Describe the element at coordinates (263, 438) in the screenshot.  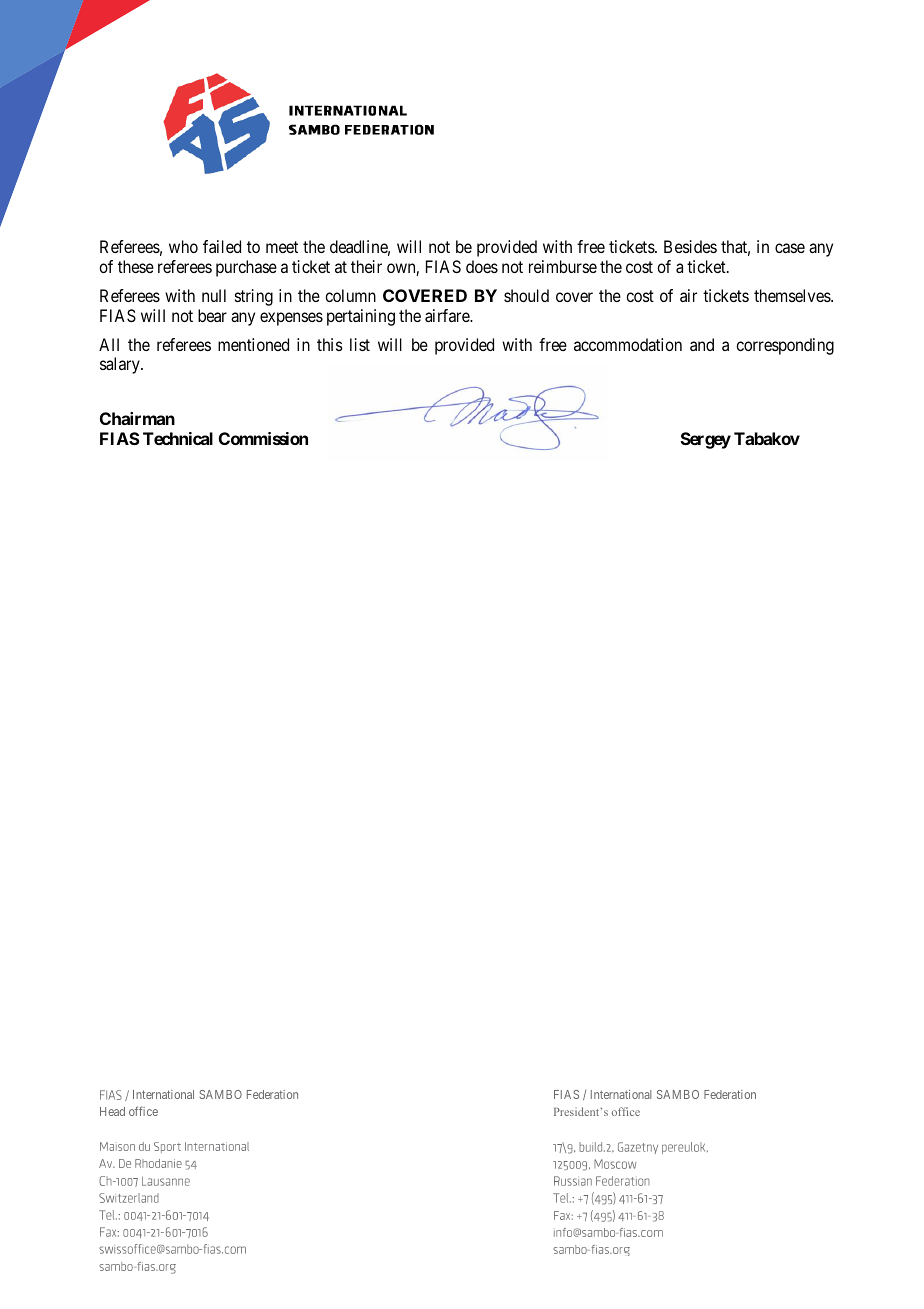
I see `Commission` at that location.
